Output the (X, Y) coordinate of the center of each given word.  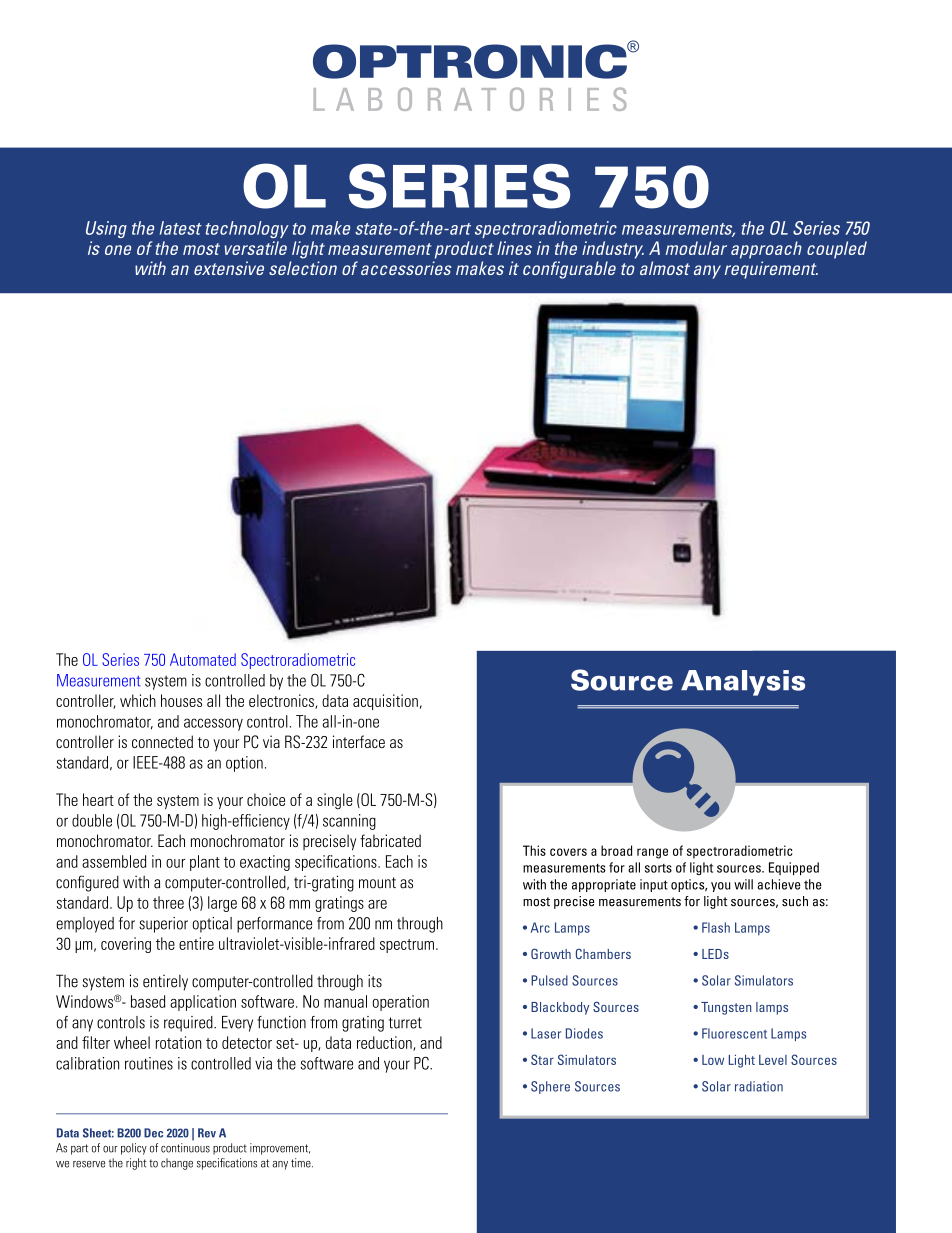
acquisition (385, 702)
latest (181, 228)
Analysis (743, 683)
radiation (759, 1086)
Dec (153, 1133)
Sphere (550, 1087)
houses (181, 700)
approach (766, 250)
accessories (406, 268)
